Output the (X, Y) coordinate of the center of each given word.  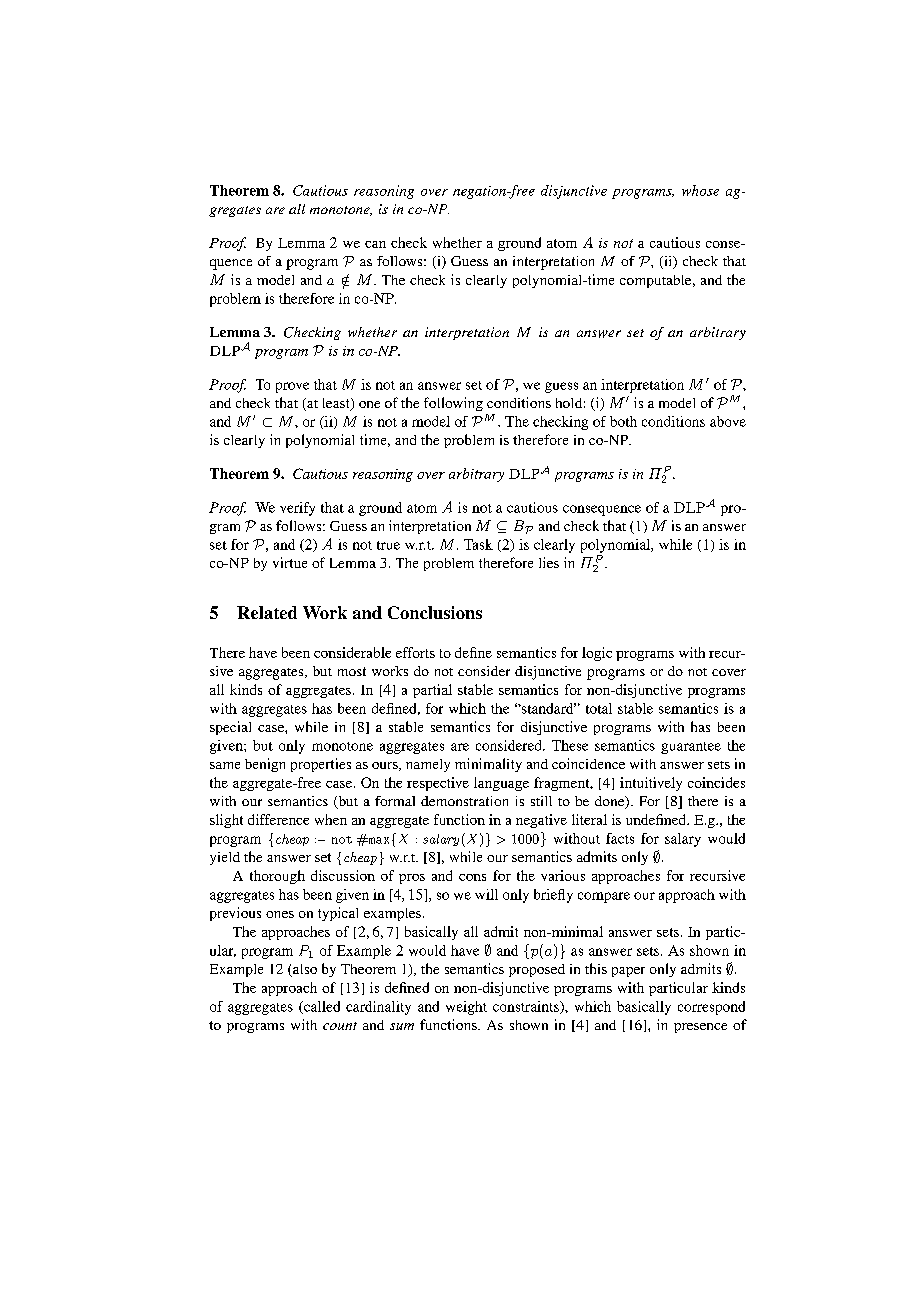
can (375, 244)
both (623, 421)
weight (466, 1008)
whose (700, 190)
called (321, 1007)
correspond (711, 1008)
